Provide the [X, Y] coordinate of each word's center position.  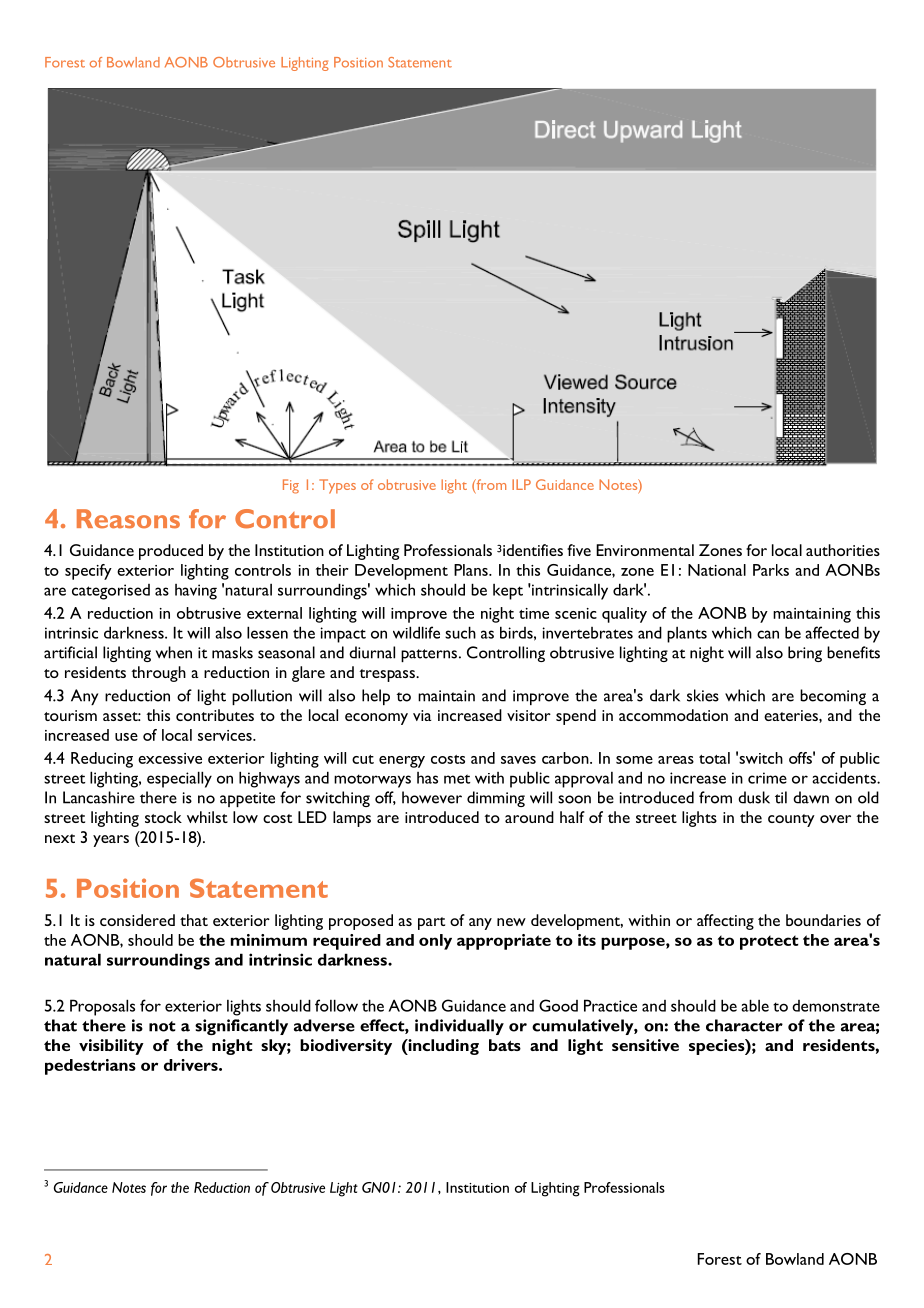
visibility [111, 1047]
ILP [521, 484]
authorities [843, 550]
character [744, 1025]
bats [505, 1045]
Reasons [128, 519]
